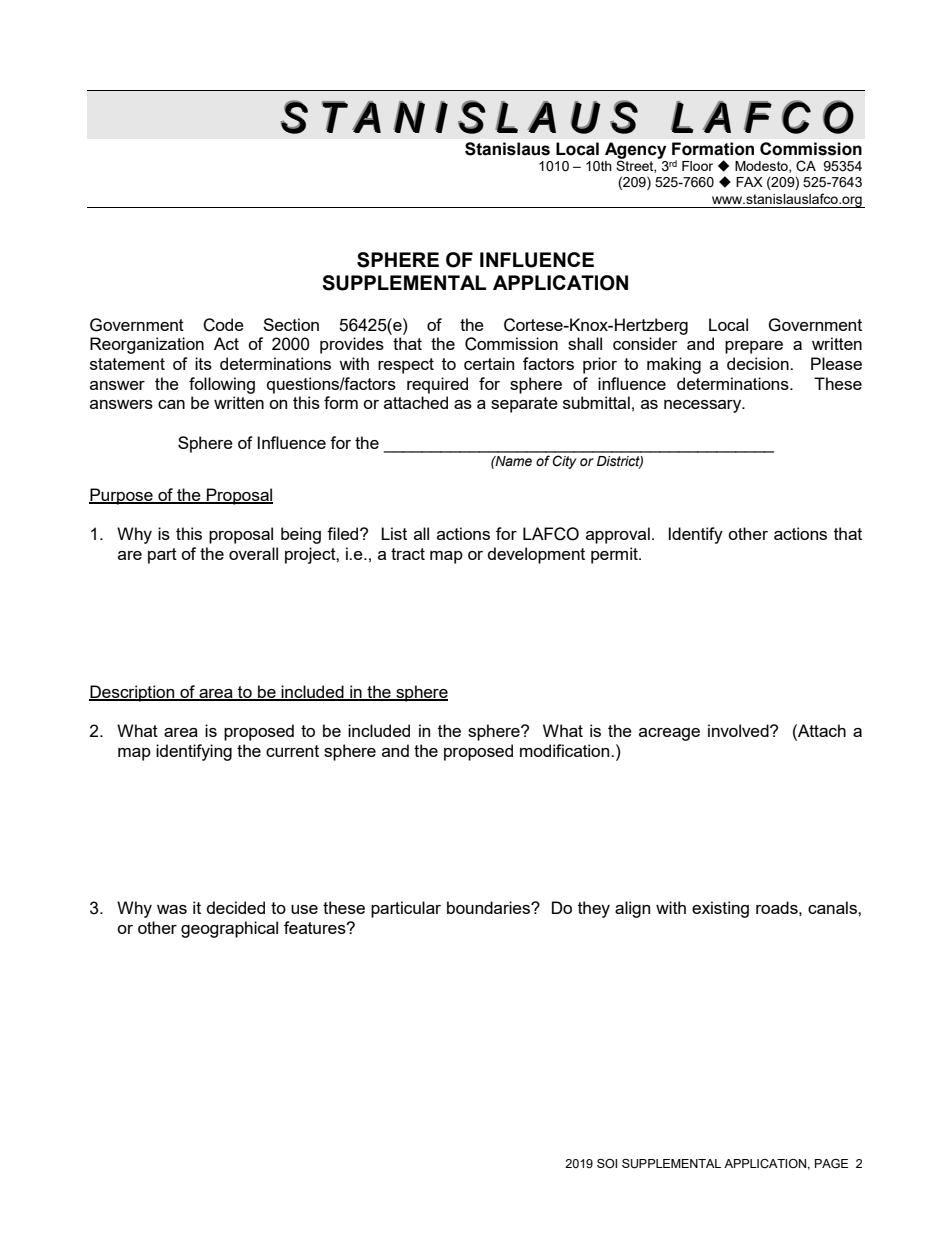 The width and height of the page is (952, 1233). I want to click on Description, so click(133, 693).
